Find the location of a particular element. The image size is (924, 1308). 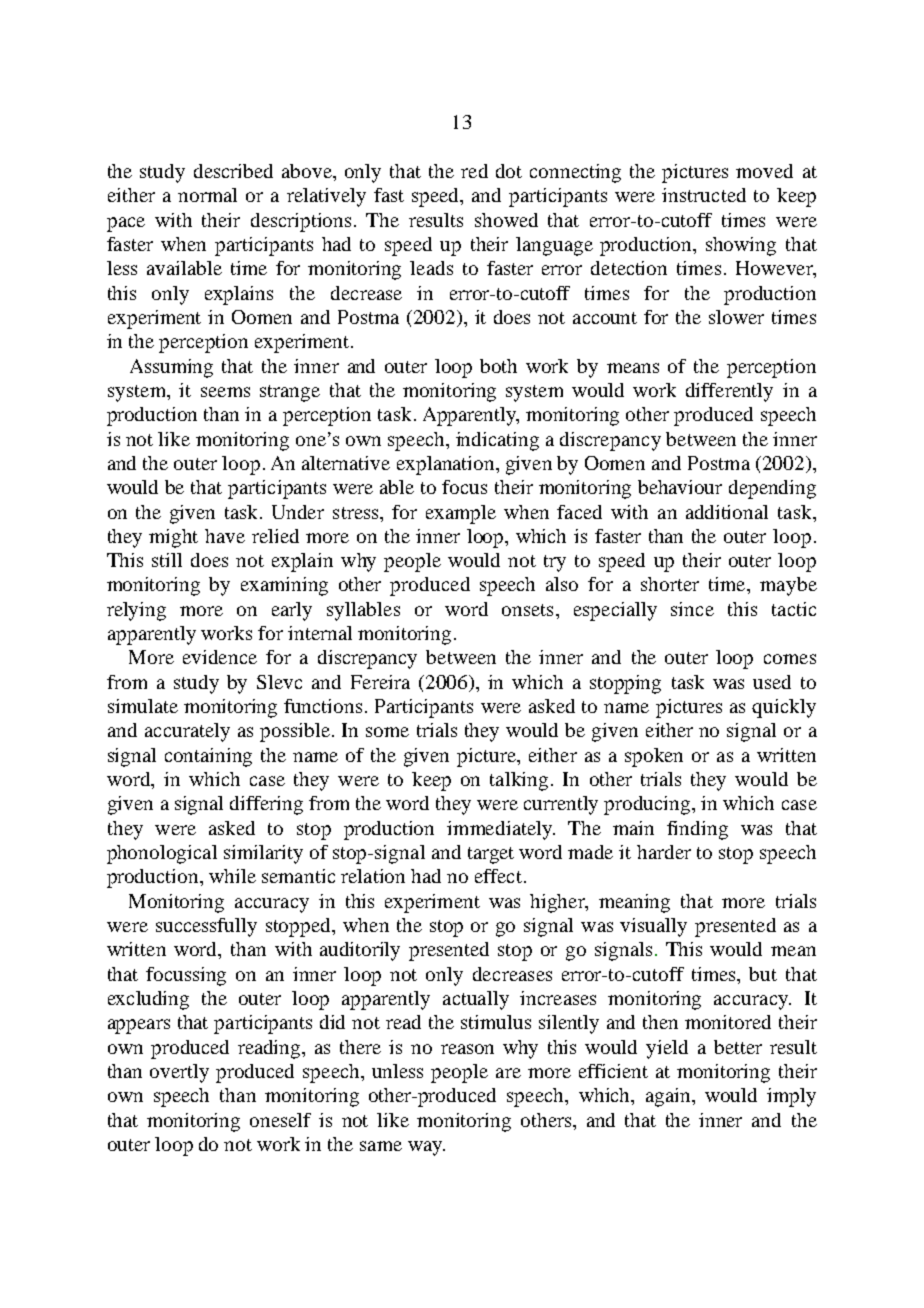

indicating is located at coordinates (497, 441).
